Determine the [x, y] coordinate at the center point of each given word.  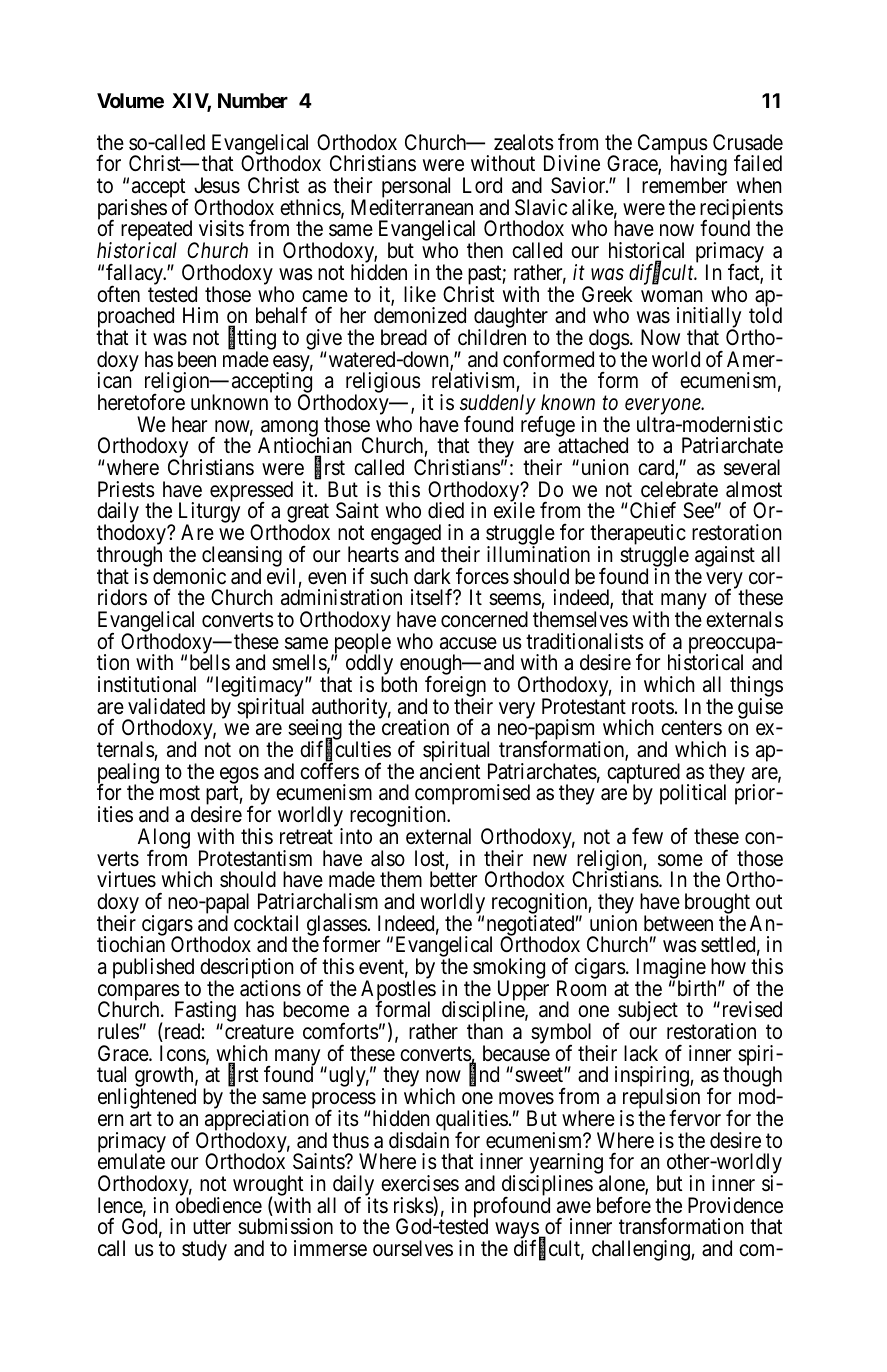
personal [416, 189]
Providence [735, 1205]
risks [414, 1205]
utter [212, 1227]
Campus [673, 145]
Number [253, 100]
